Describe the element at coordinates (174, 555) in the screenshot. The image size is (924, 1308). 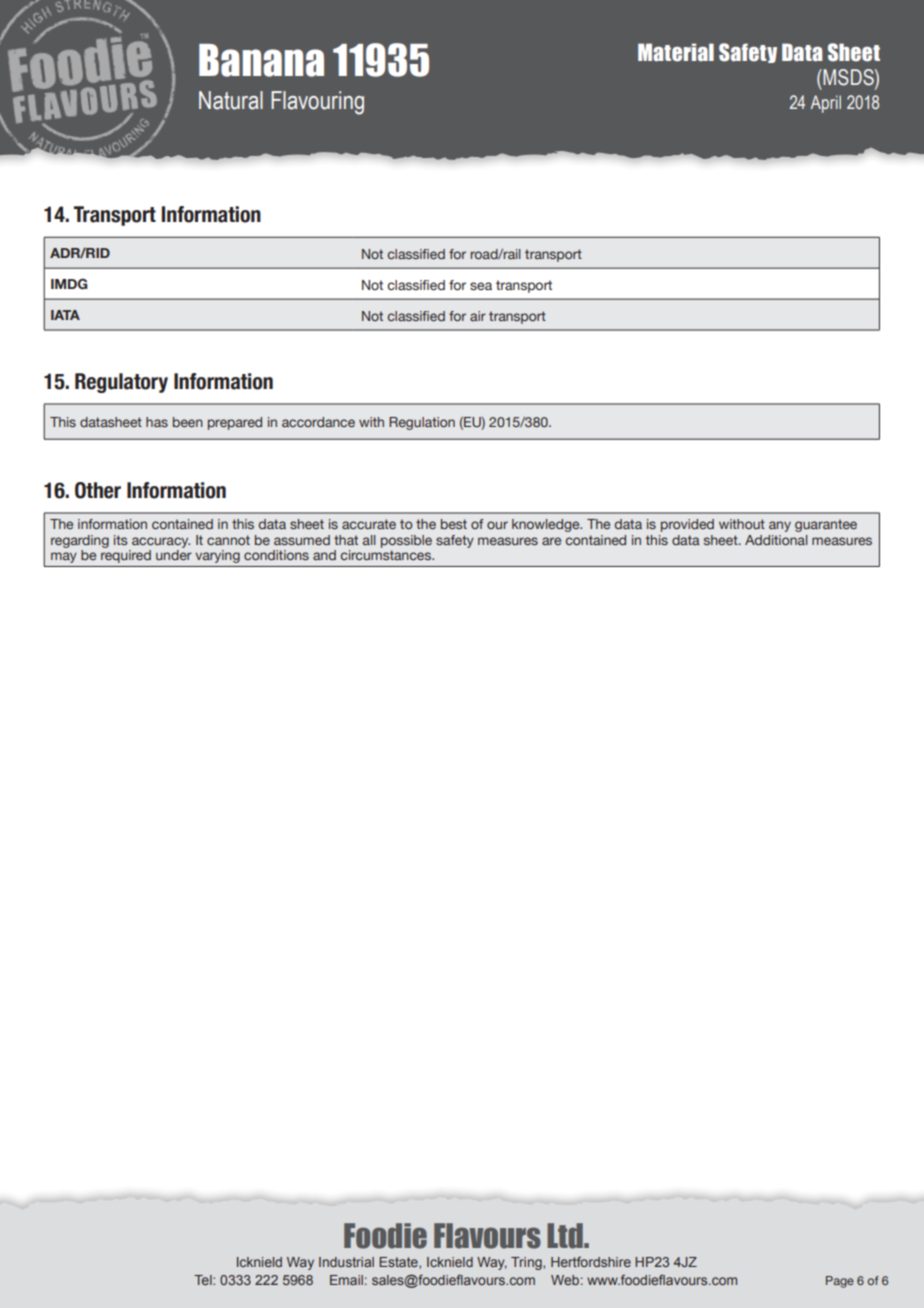
I see `under` at that location.
